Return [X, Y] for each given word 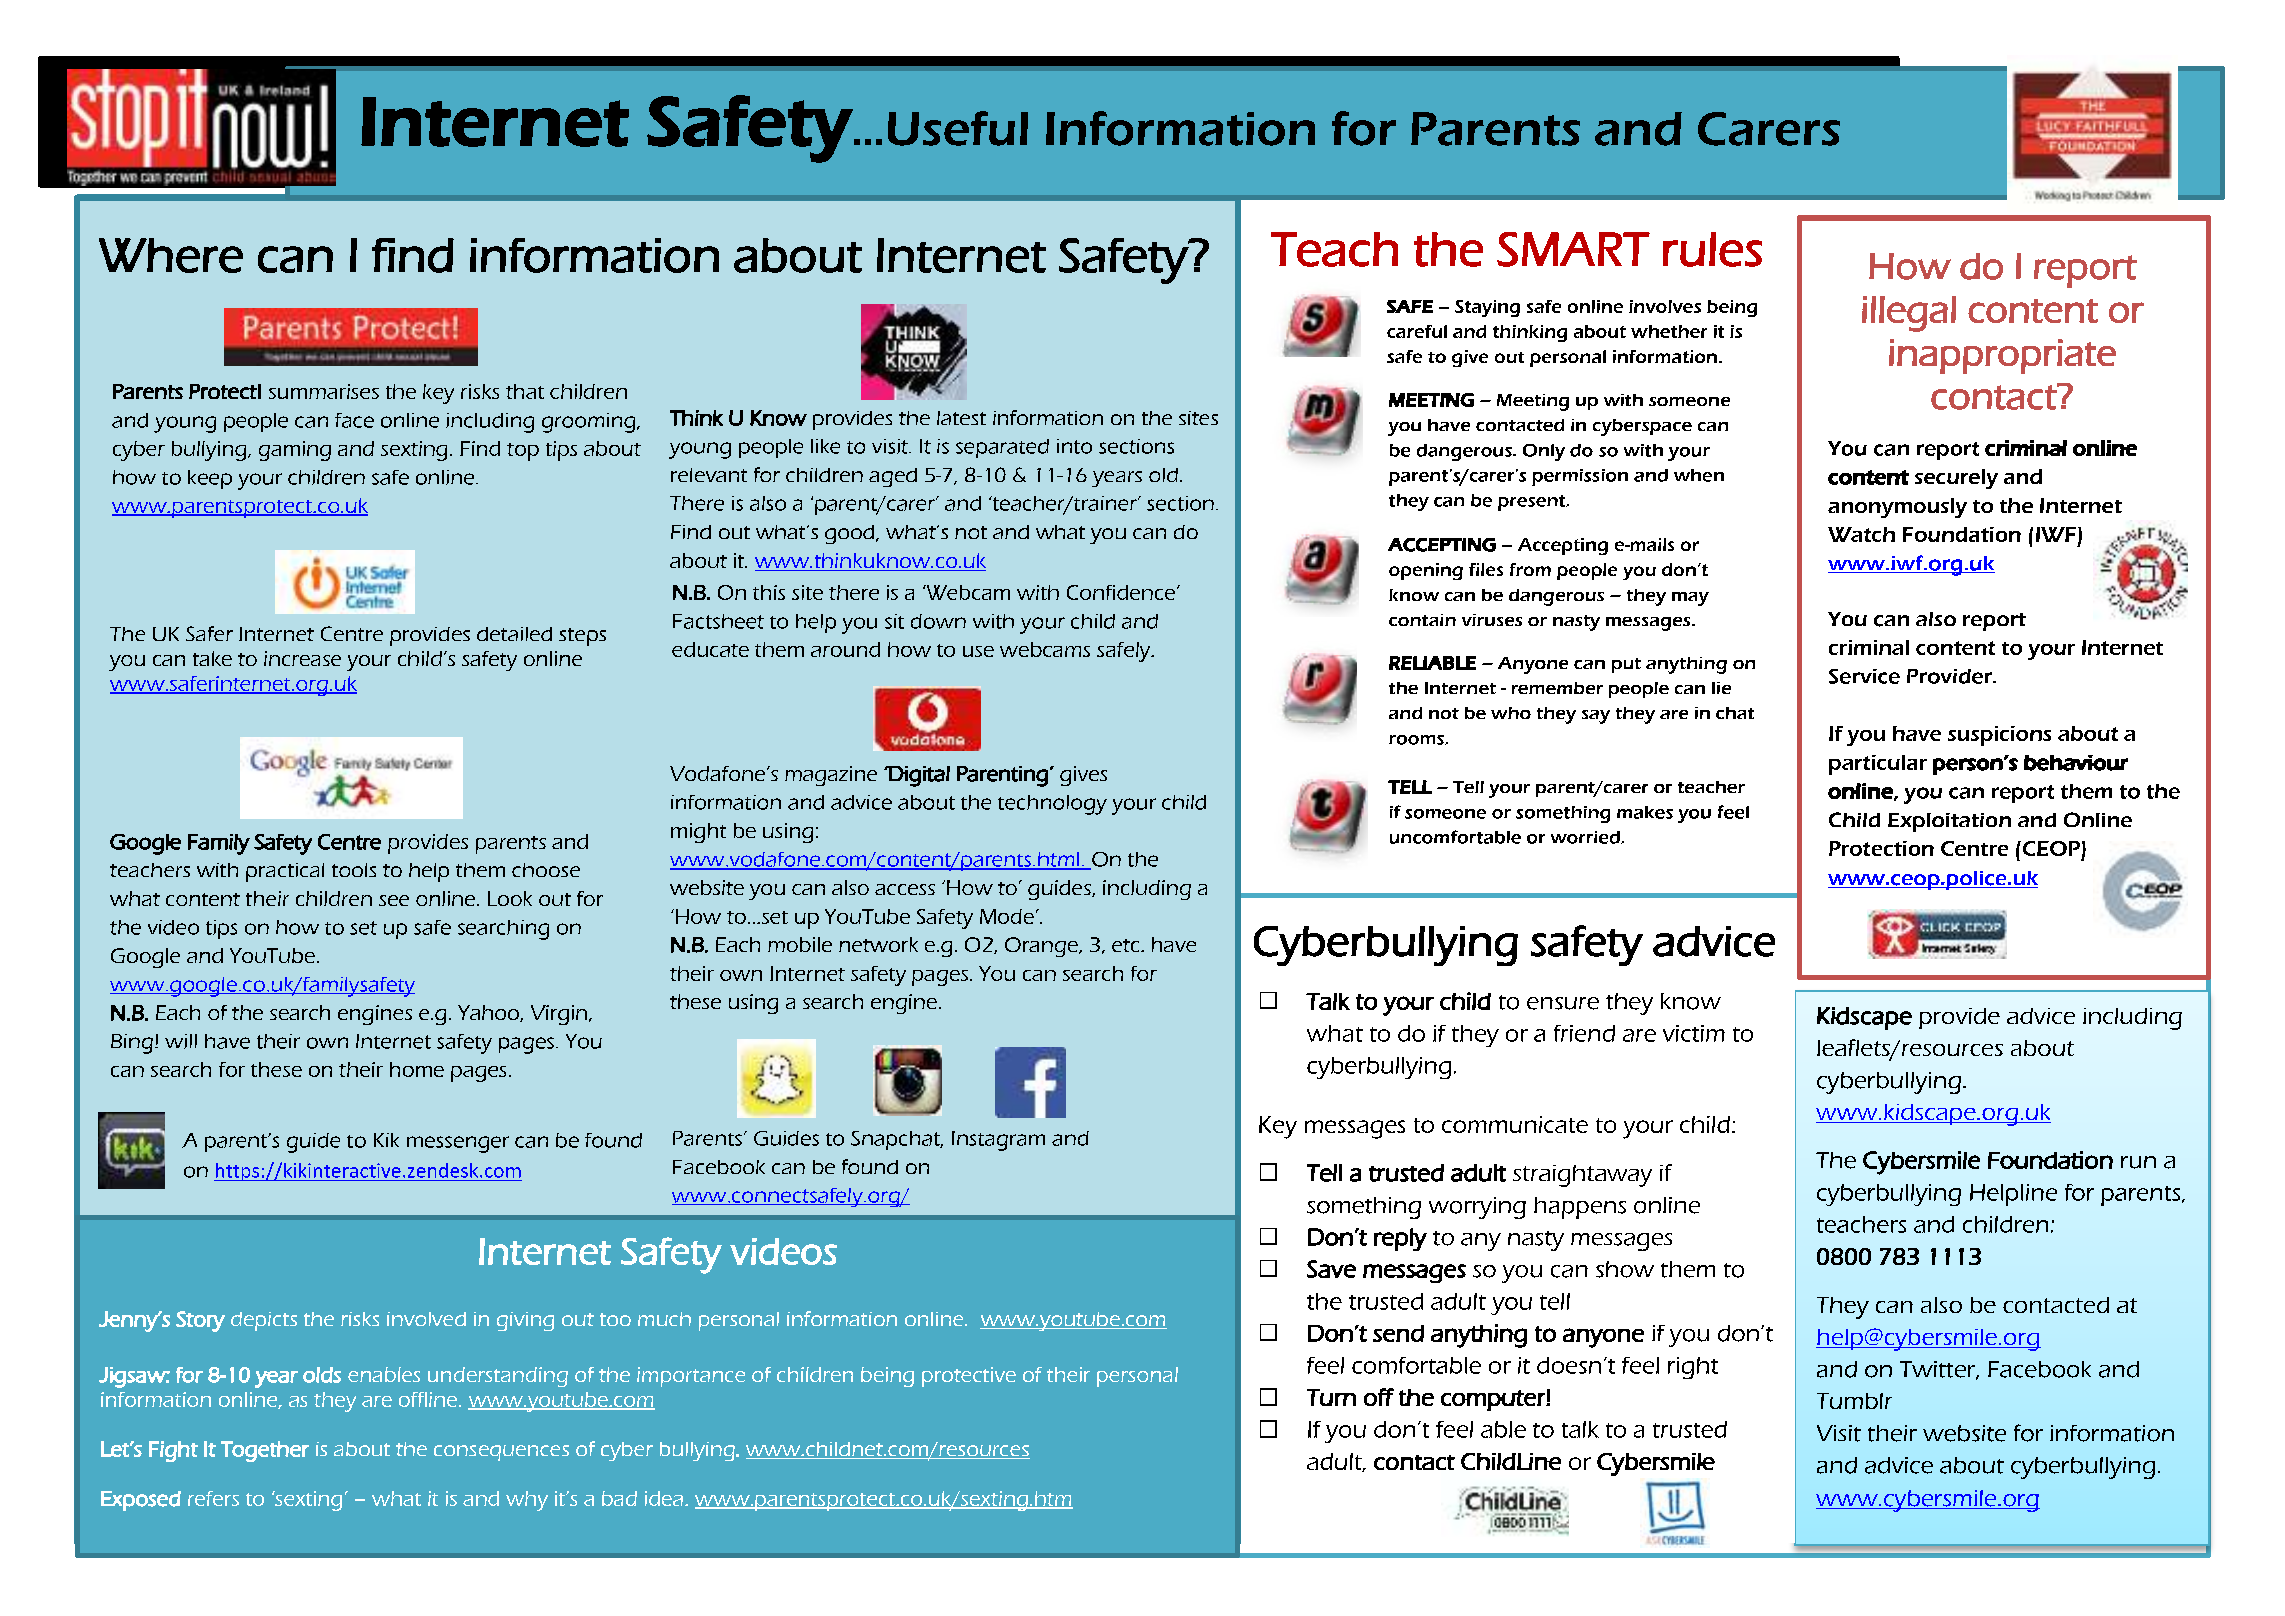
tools [354, 870]
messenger [458, 1144]
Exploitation [1949, 822]
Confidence [1121, 592]
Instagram [998, 1141]
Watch [1861, 534]
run [2138, 1162]
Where [171, 255]
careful [1417, 331]
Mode [1007, 916]
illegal [1909, 314]
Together [265, 1451]
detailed [514, 634]
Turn [1331, 1397]
